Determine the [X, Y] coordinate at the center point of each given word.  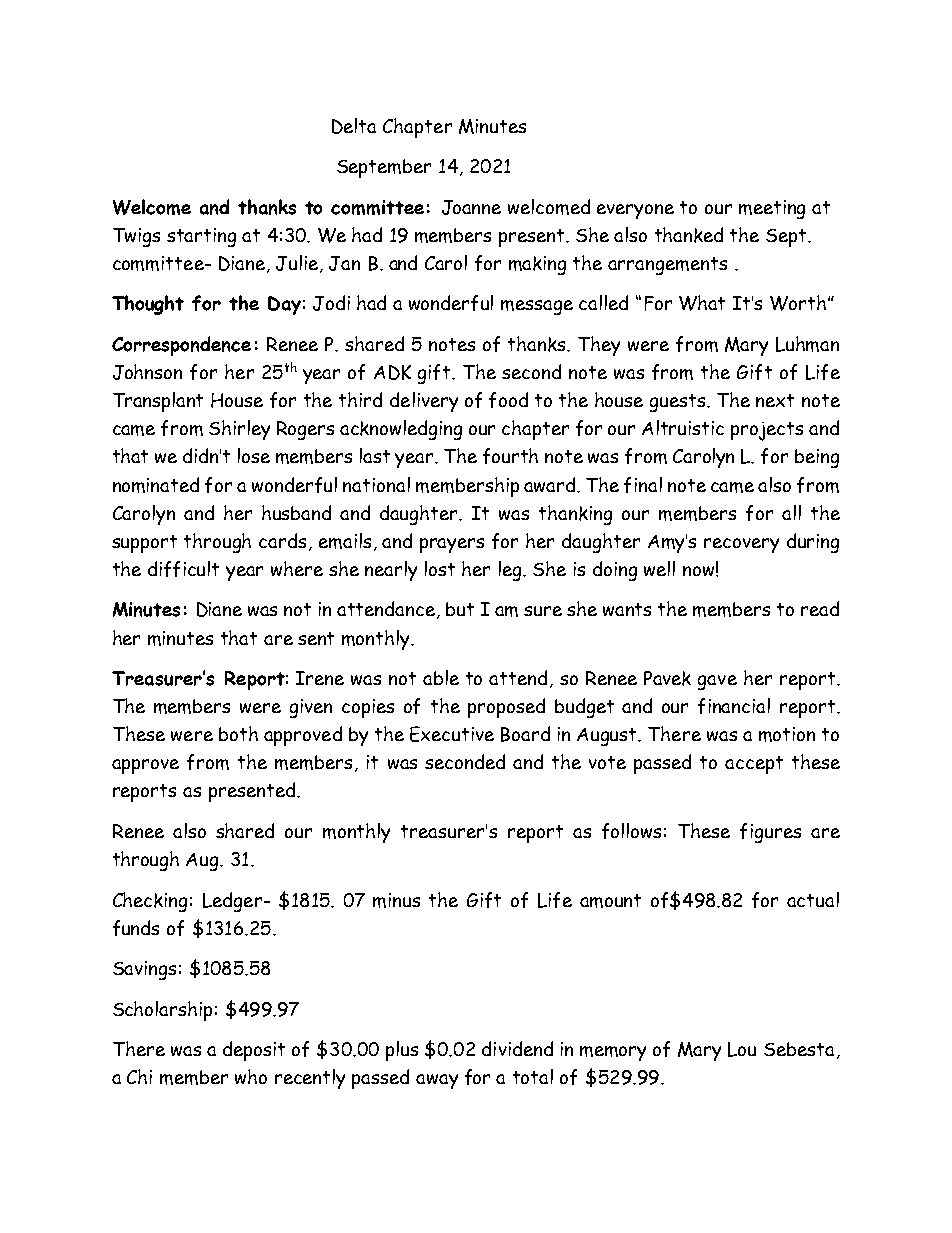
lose [254, 455]
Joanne [471, 207]
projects [767, 431]
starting [201, 237]
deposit [254, 1051]
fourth [510, 456]
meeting [772, 209]
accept [754, 765]
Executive [452, 734]
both [238, 733]
